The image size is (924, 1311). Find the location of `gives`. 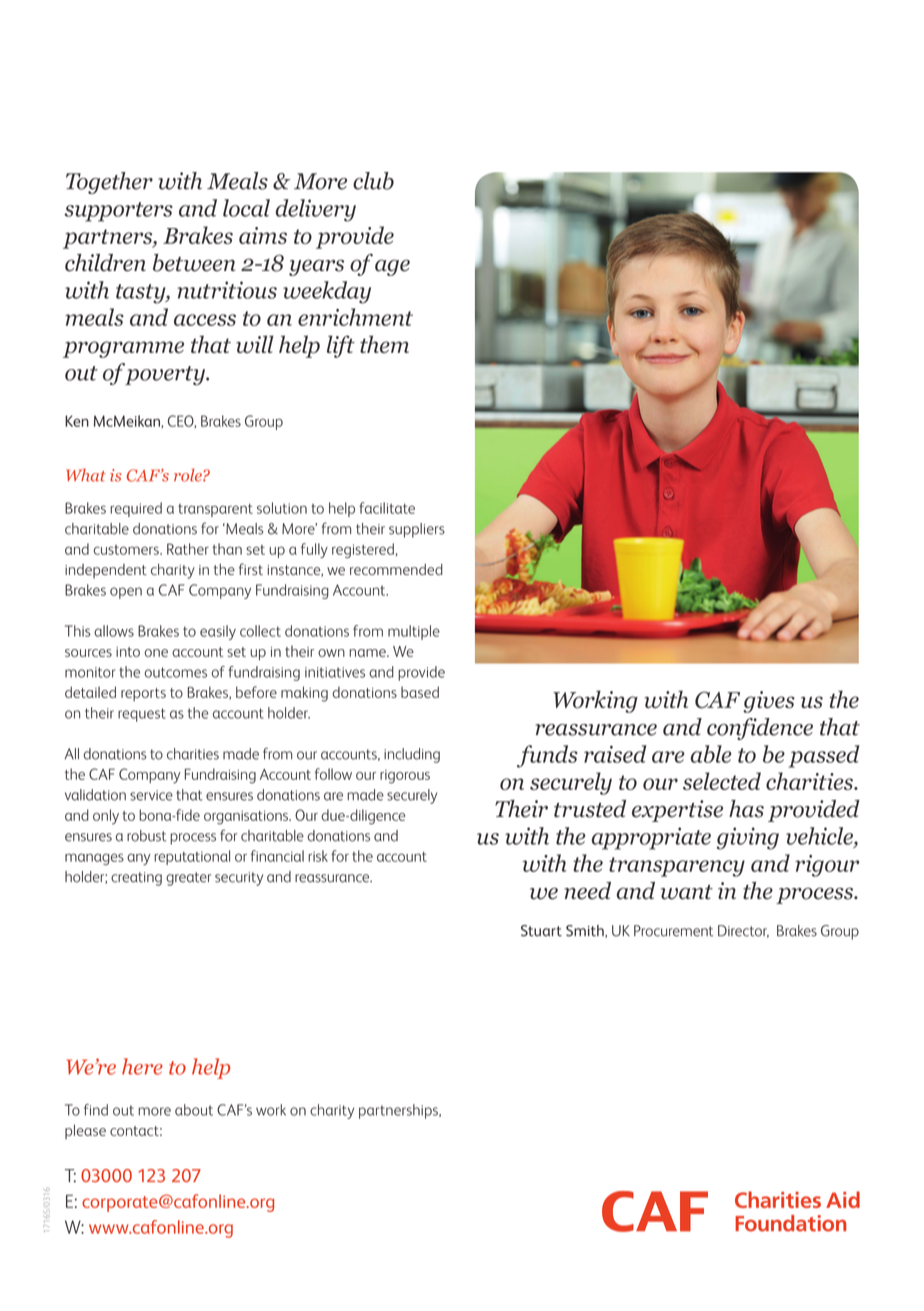

gives is located at coordinates (769, 702).
